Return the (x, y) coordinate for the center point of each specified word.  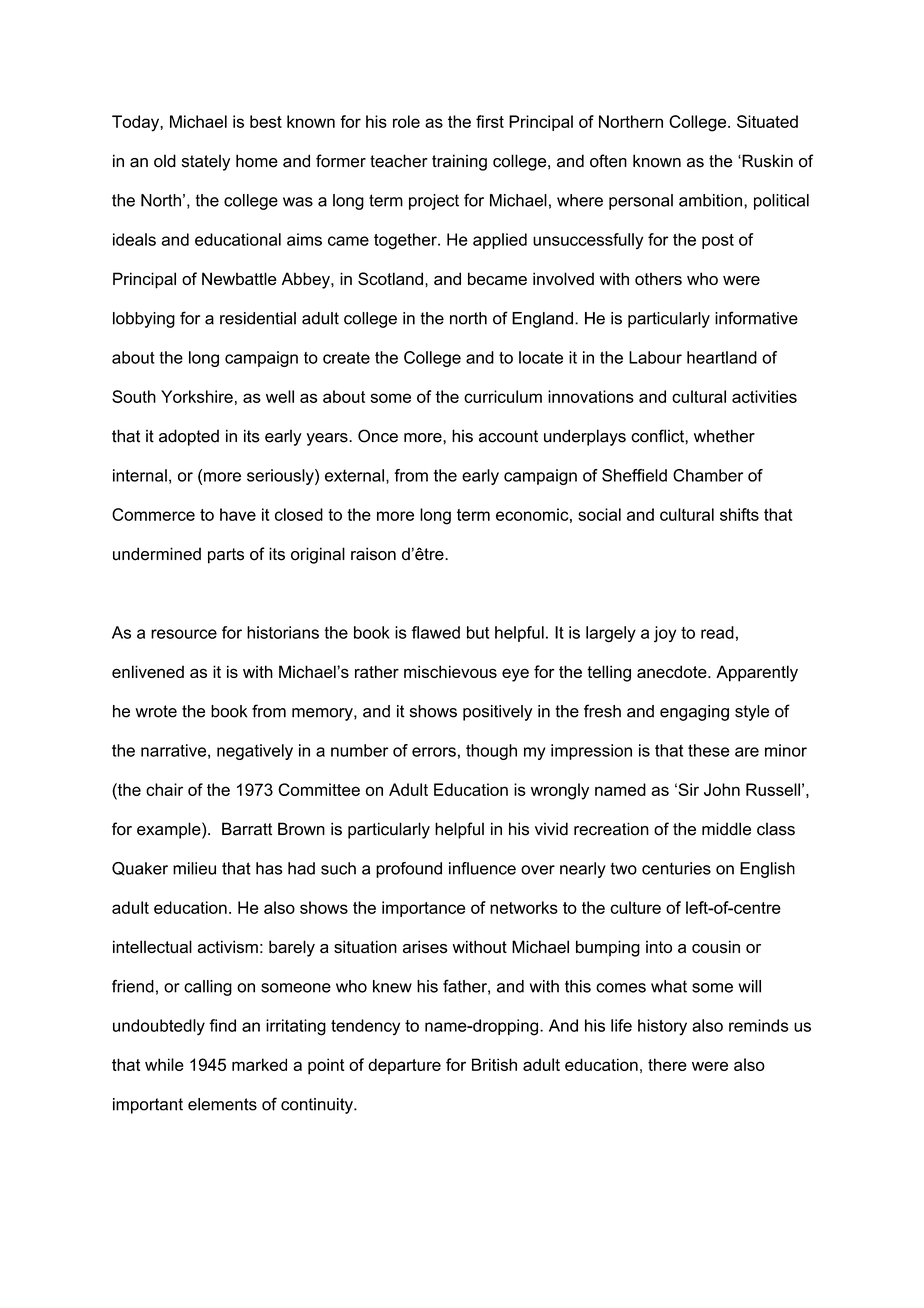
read (717, 632)
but (478, 632)
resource (184, 634)
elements (222, 1104)
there (667, 1064)
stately (206, 162)
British (494, 1064)
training (459, 162)
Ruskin (766, 161)
